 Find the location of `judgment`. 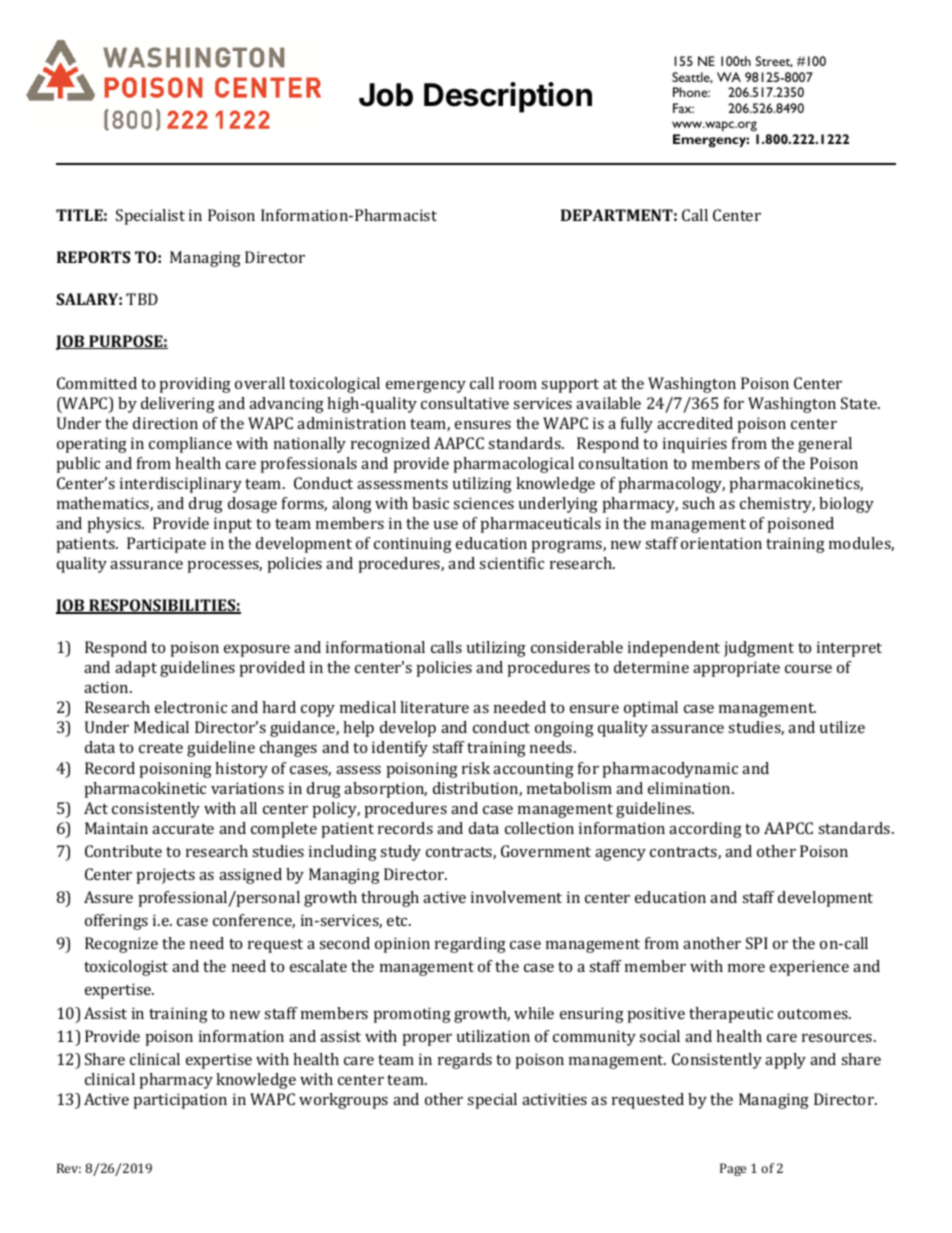

judgment is located at coordinates (759, 649).
